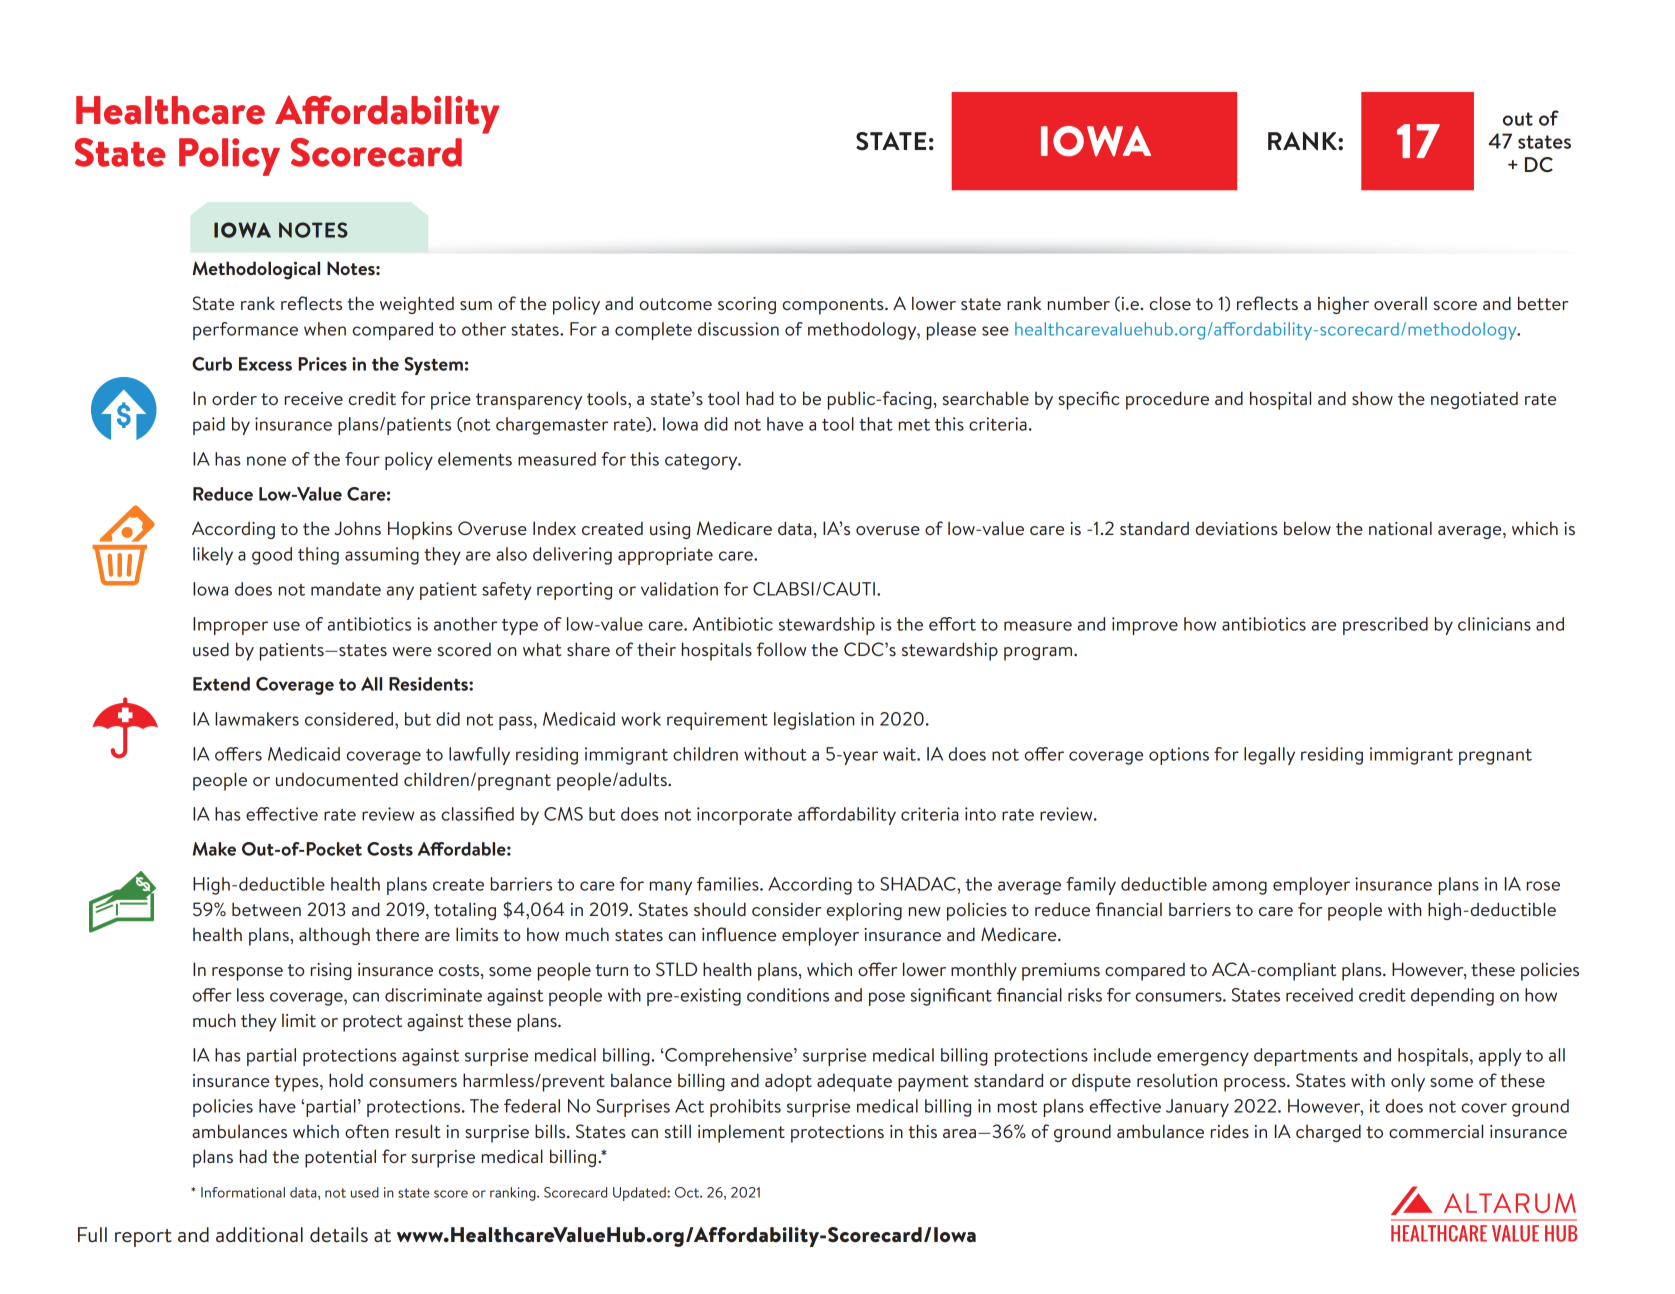 The height and width of the screenshot is (1294, 1675). Describe the element at coordinates (887, 999) in the screenshot. I see `pose` at that location.
